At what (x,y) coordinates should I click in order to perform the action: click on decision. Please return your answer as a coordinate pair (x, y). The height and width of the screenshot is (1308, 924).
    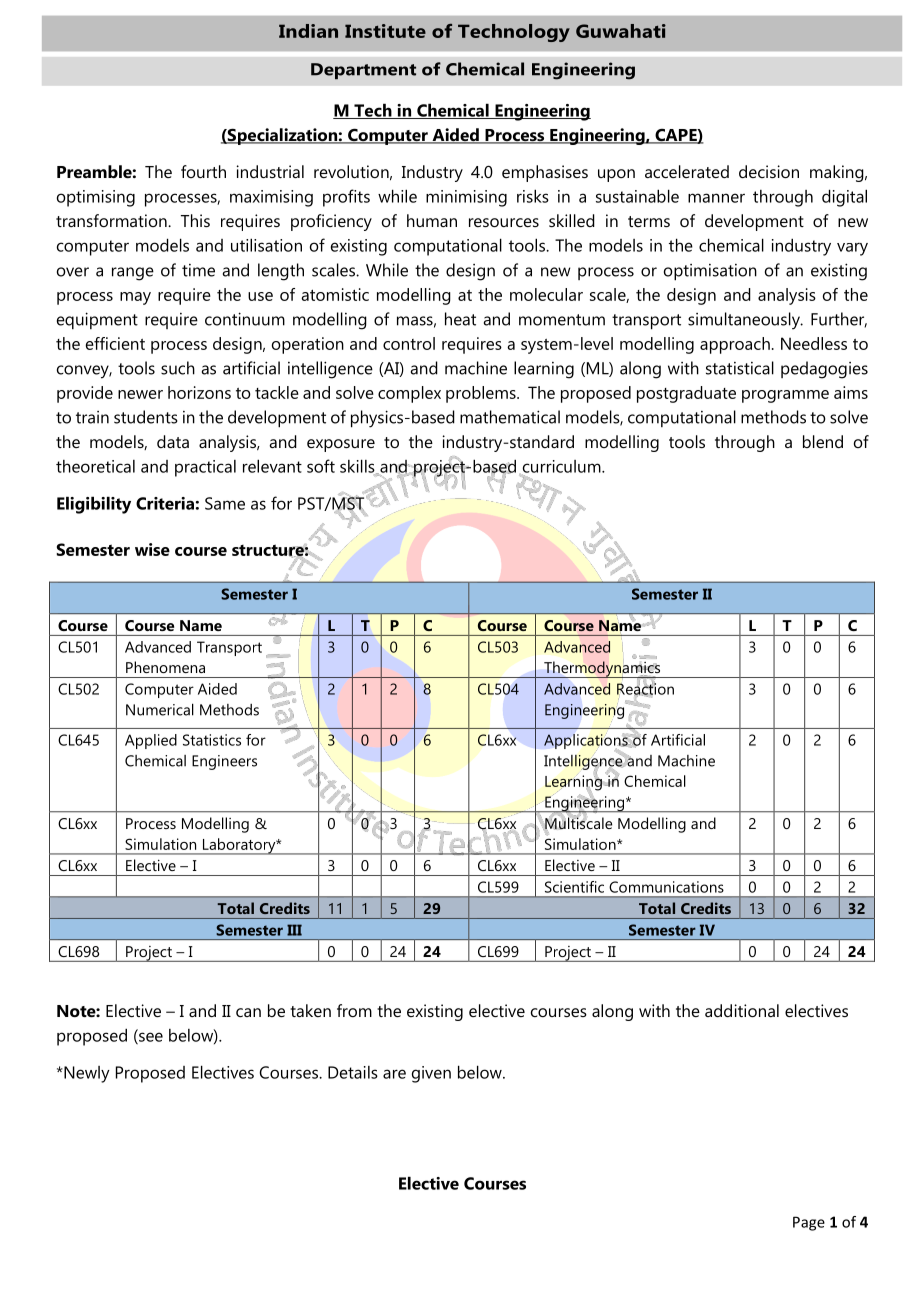
    Looking at the image, I should click on (769, 171).
